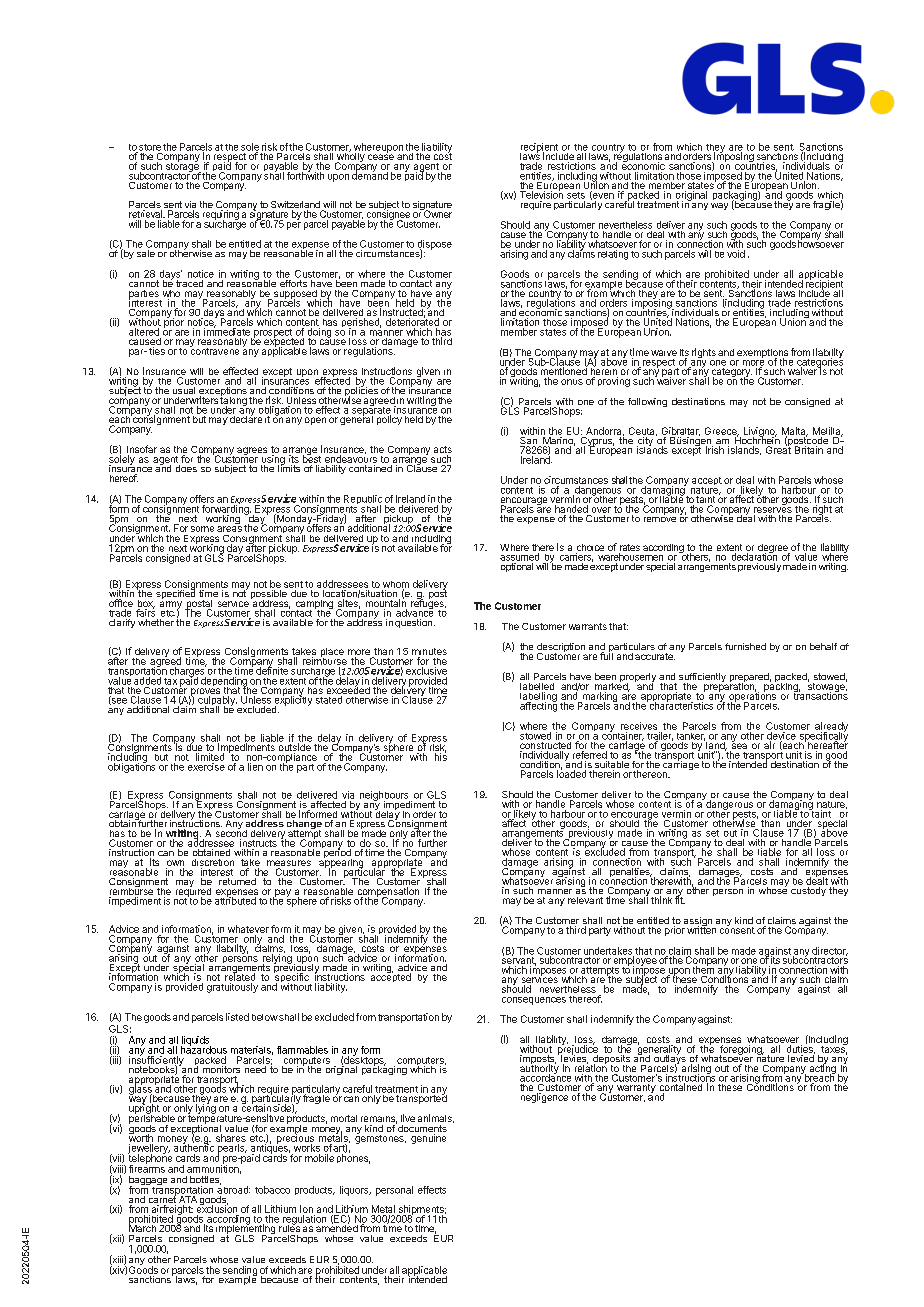  What do you see at coordinates (544, 1098) in the document?
I see `negligence` at bounding box center [544, 1098].
